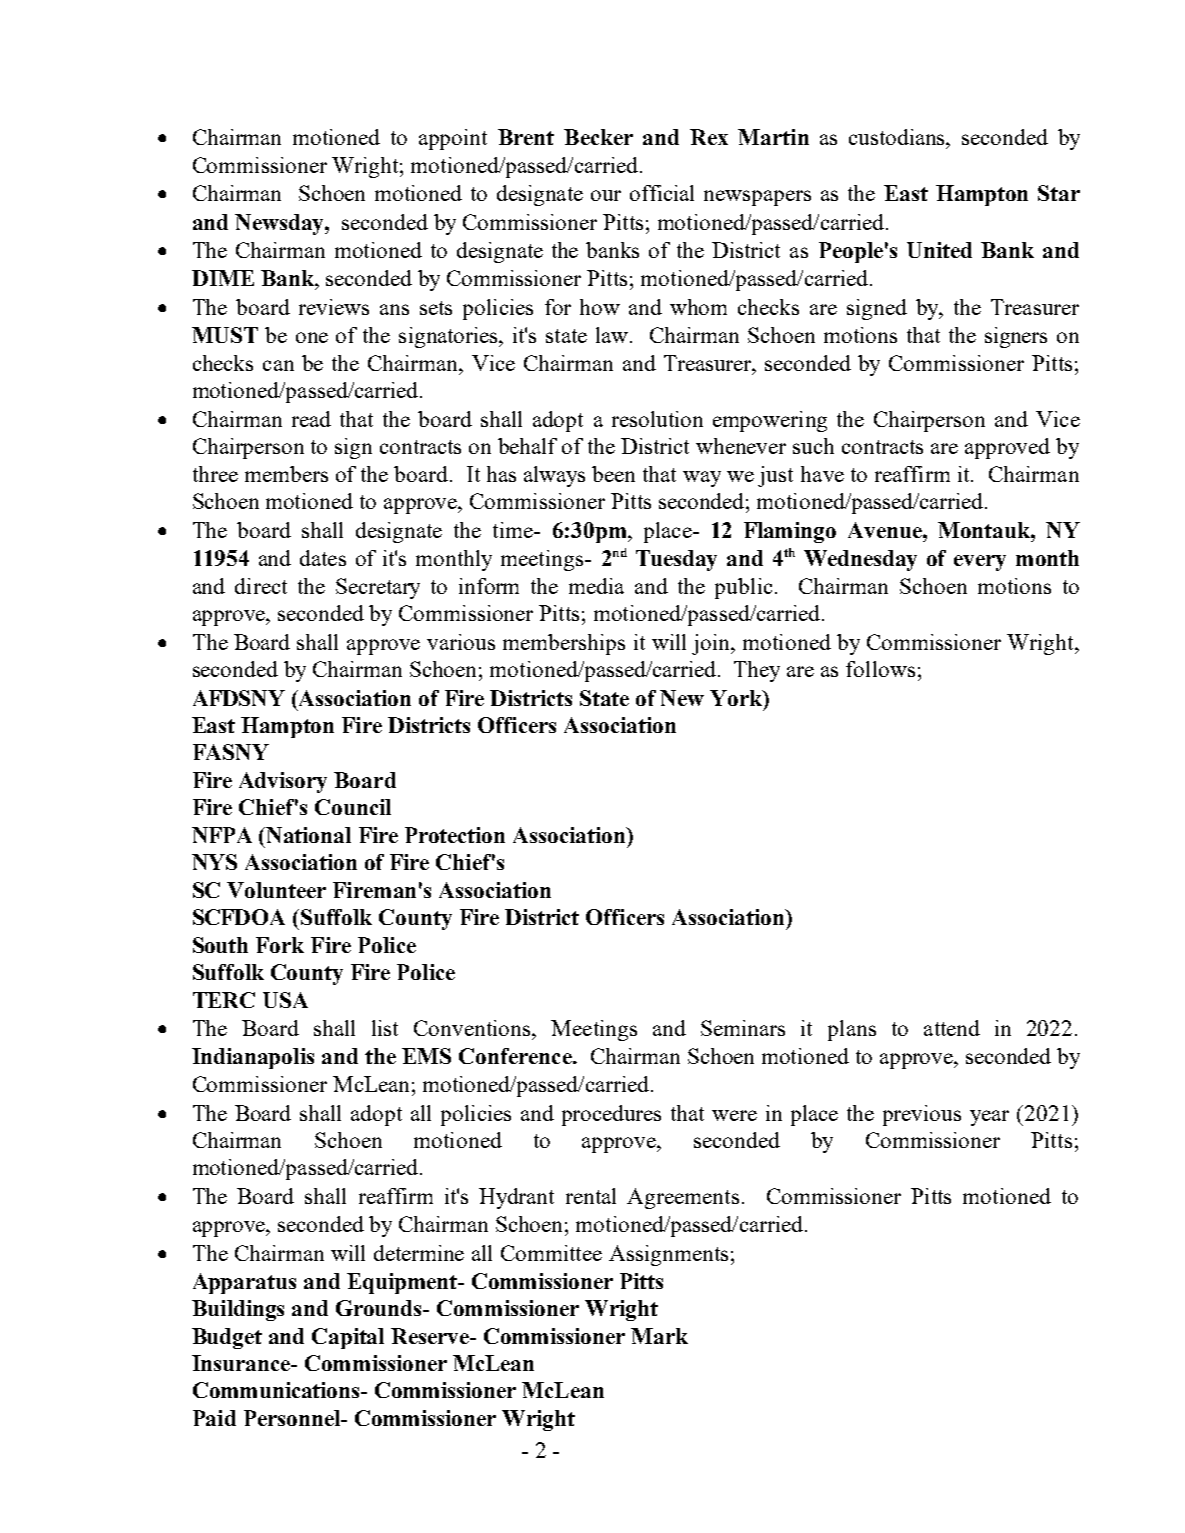 This screenshot has width=1185, height=1533. I want to click on every, so click(980, 563).
